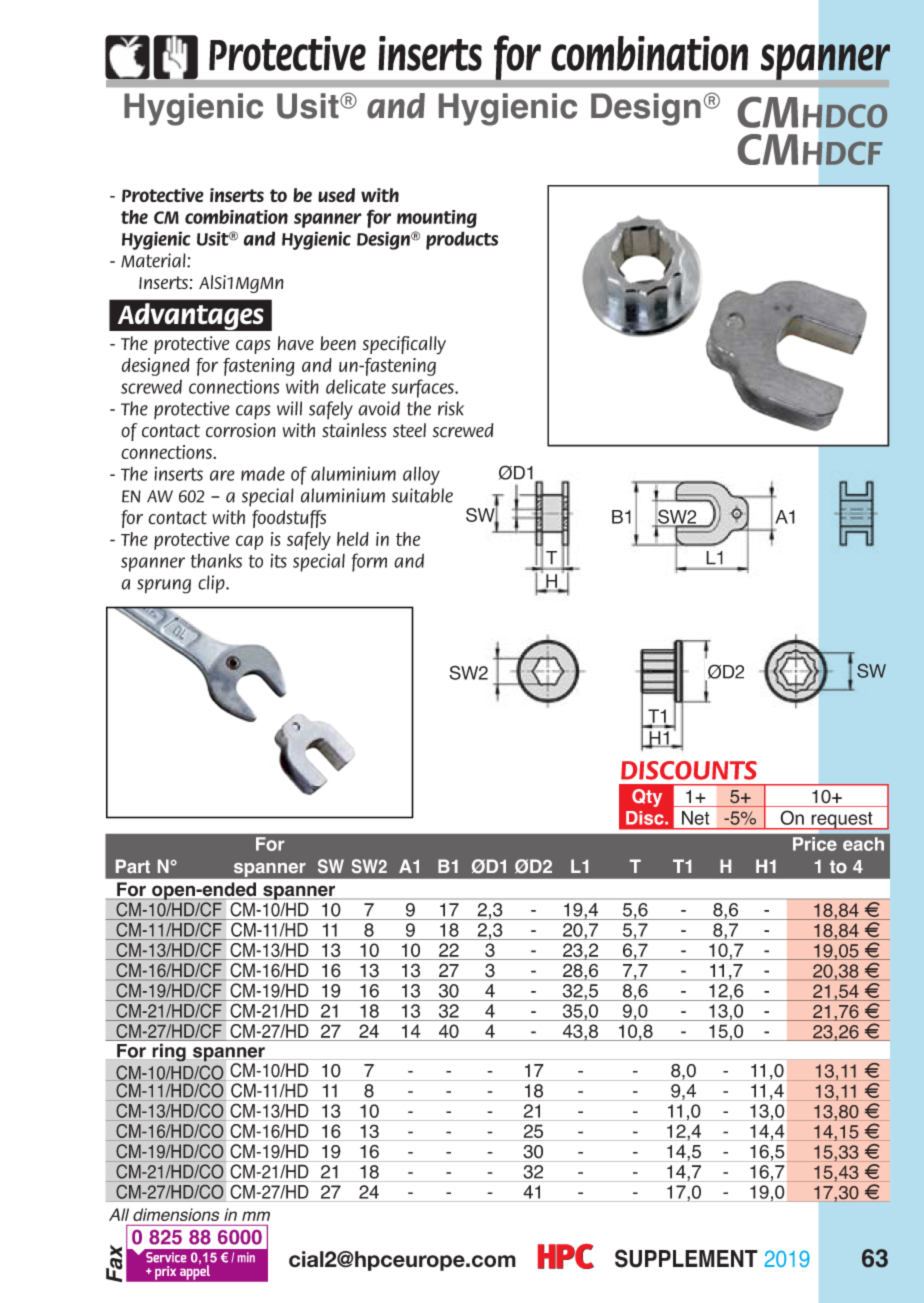 The width and height of the page is (924, 1303). Describe the element at coordinates (815, 844) in the page. I see `Price` at that location.
